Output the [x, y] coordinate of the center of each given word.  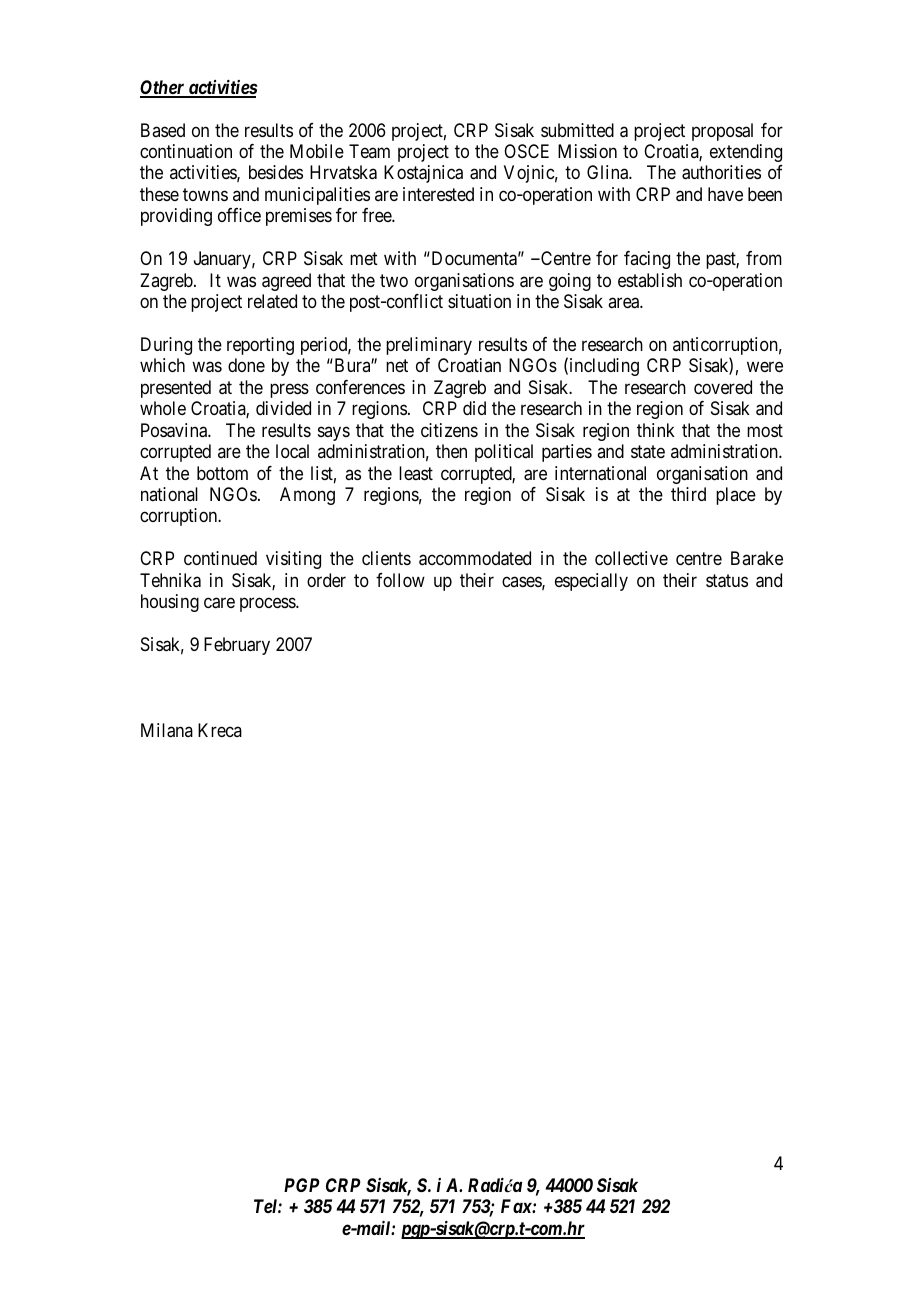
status [727, 581]
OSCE [526, 151]
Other [163, 88]
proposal [722, 132]
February [237, 646]
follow [400, 580]
